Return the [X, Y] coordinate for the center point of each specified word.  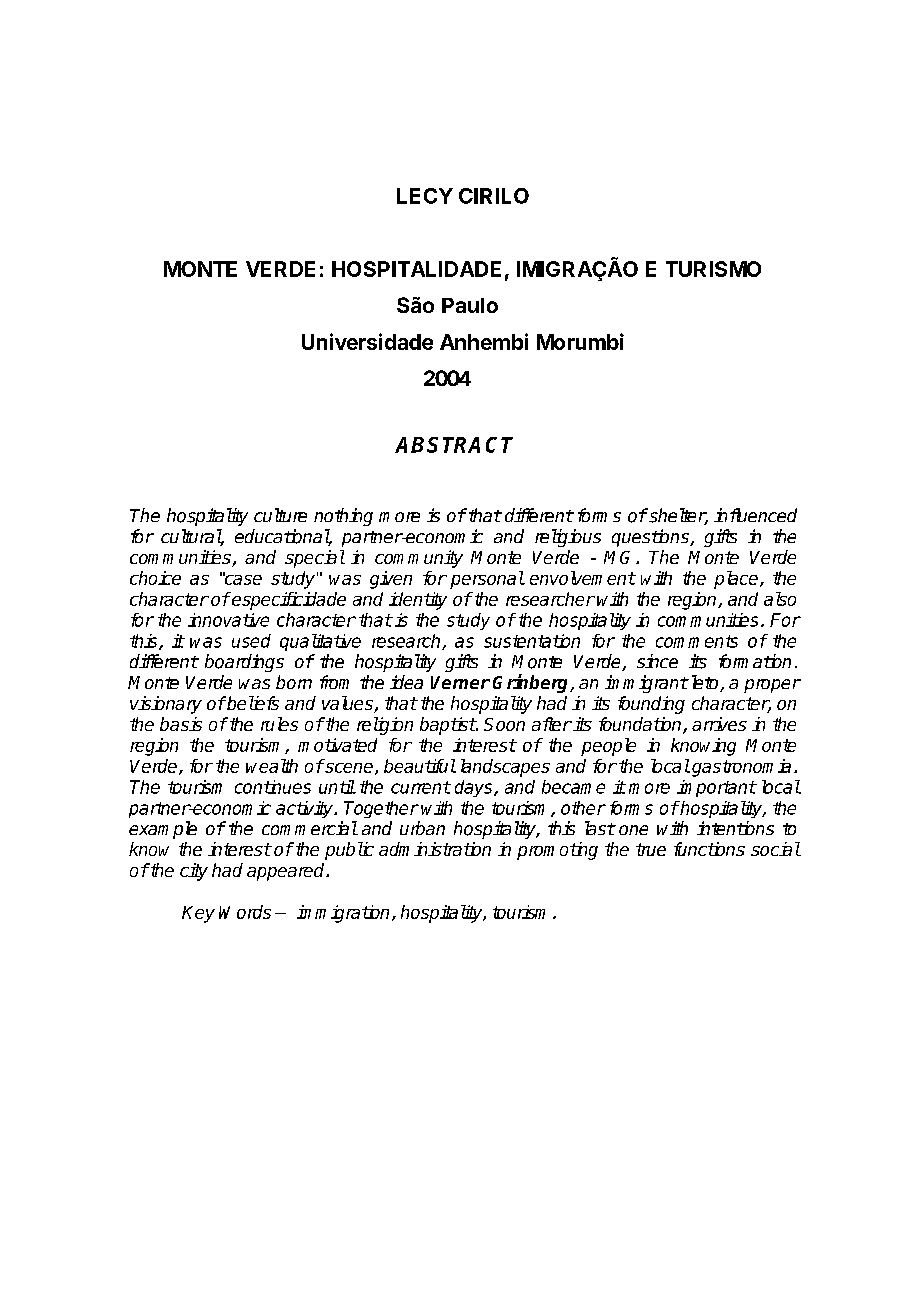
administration [435, 849]
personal [487, 580]
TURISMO [713, 269]
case [242, 579]
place [737, 580]
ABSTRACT [454, 445]
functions [709, 849]
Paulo [470, 305]
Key [198, 914]
